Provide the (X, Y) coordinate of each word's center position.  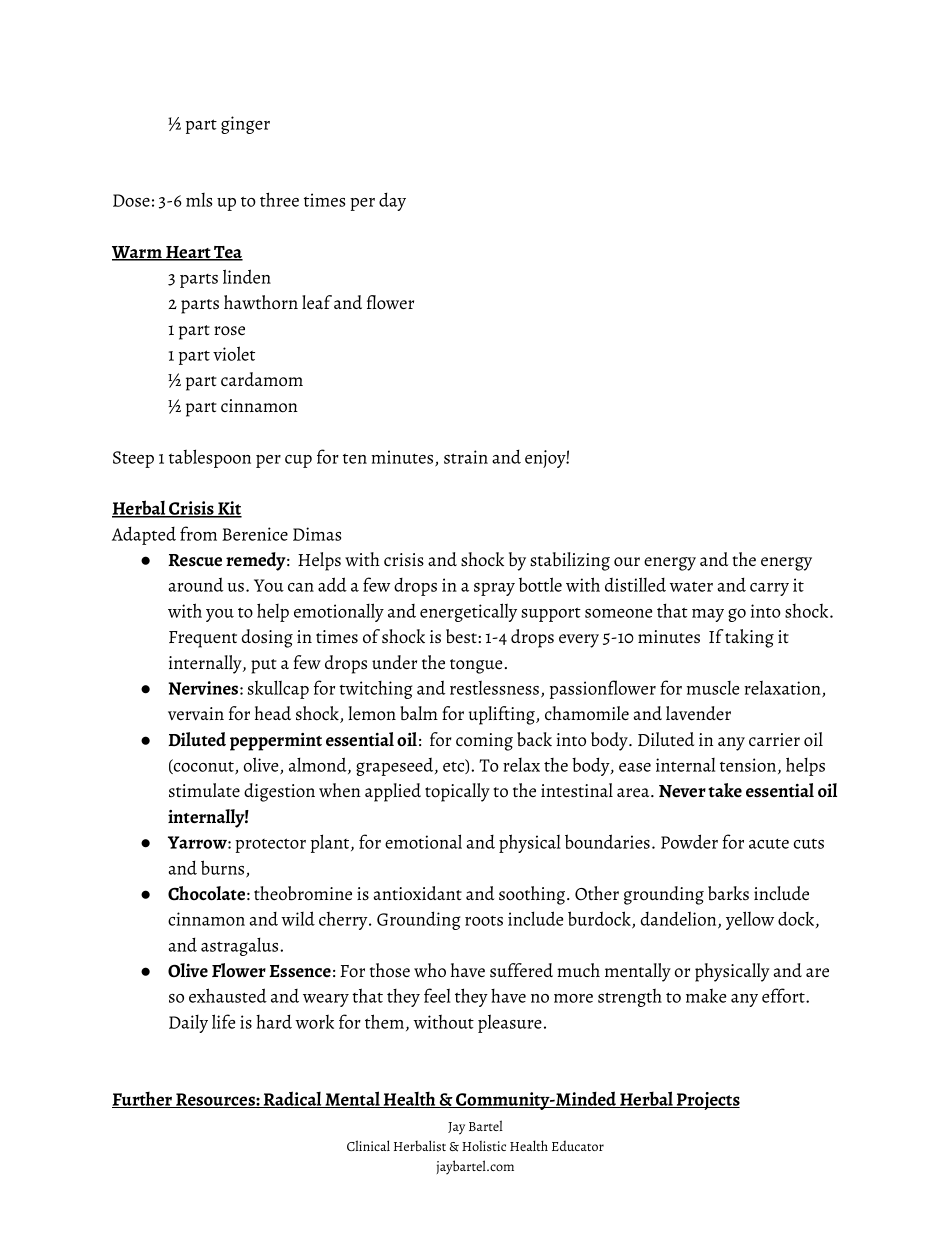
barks (728, 893)
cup (298, 461)
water (691, 586)
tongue (476, 666)
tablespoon (210, 458)
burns (224, 868)
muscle (713, 688)
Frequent (203, 639)
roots (484, 921)
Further (143, 1099)
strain (466, 457)
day (392, 201)
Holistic (484, 1145)
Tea (227, 253)
